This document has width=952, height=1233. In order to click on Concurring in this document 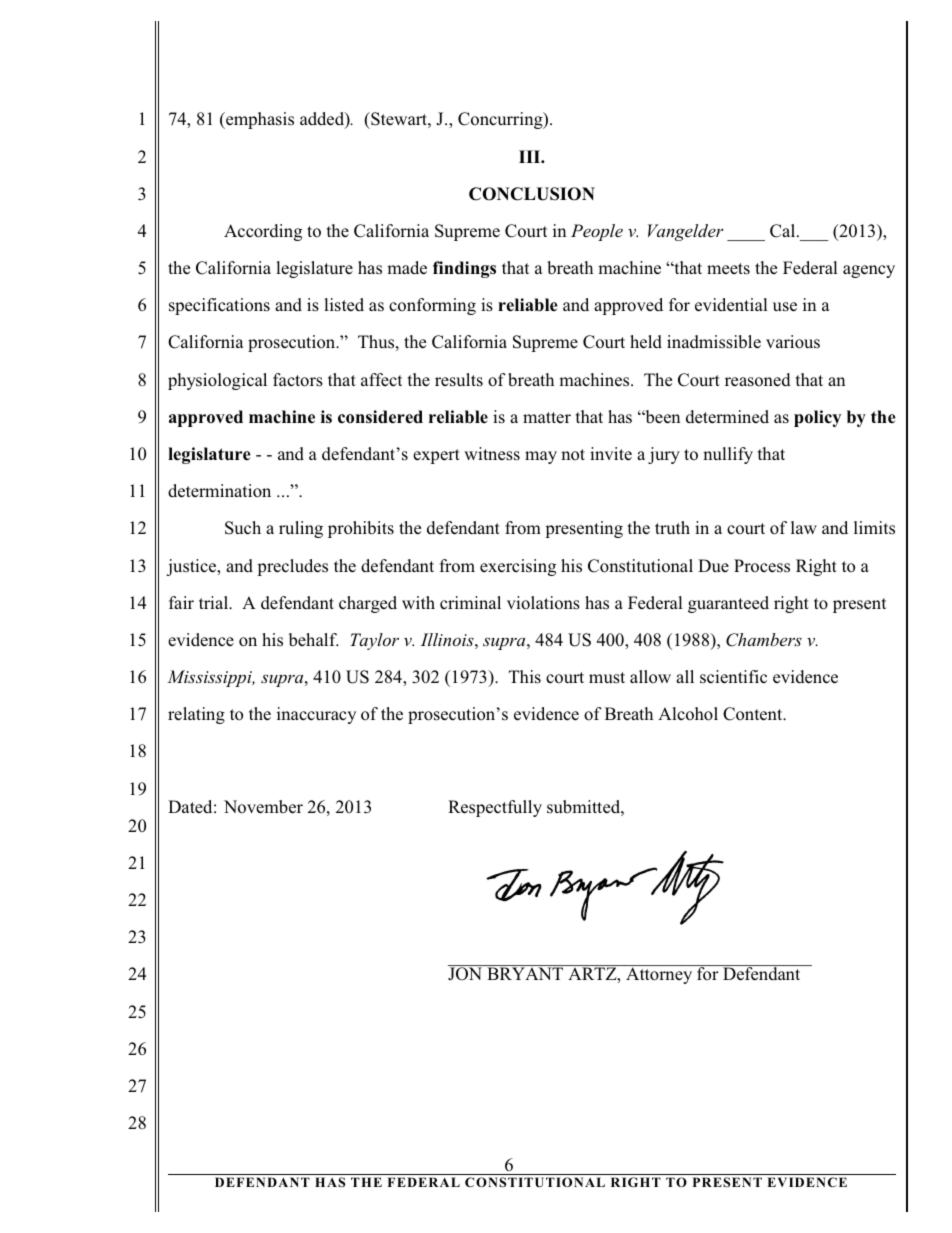, I will do `click(501, 120)`.
